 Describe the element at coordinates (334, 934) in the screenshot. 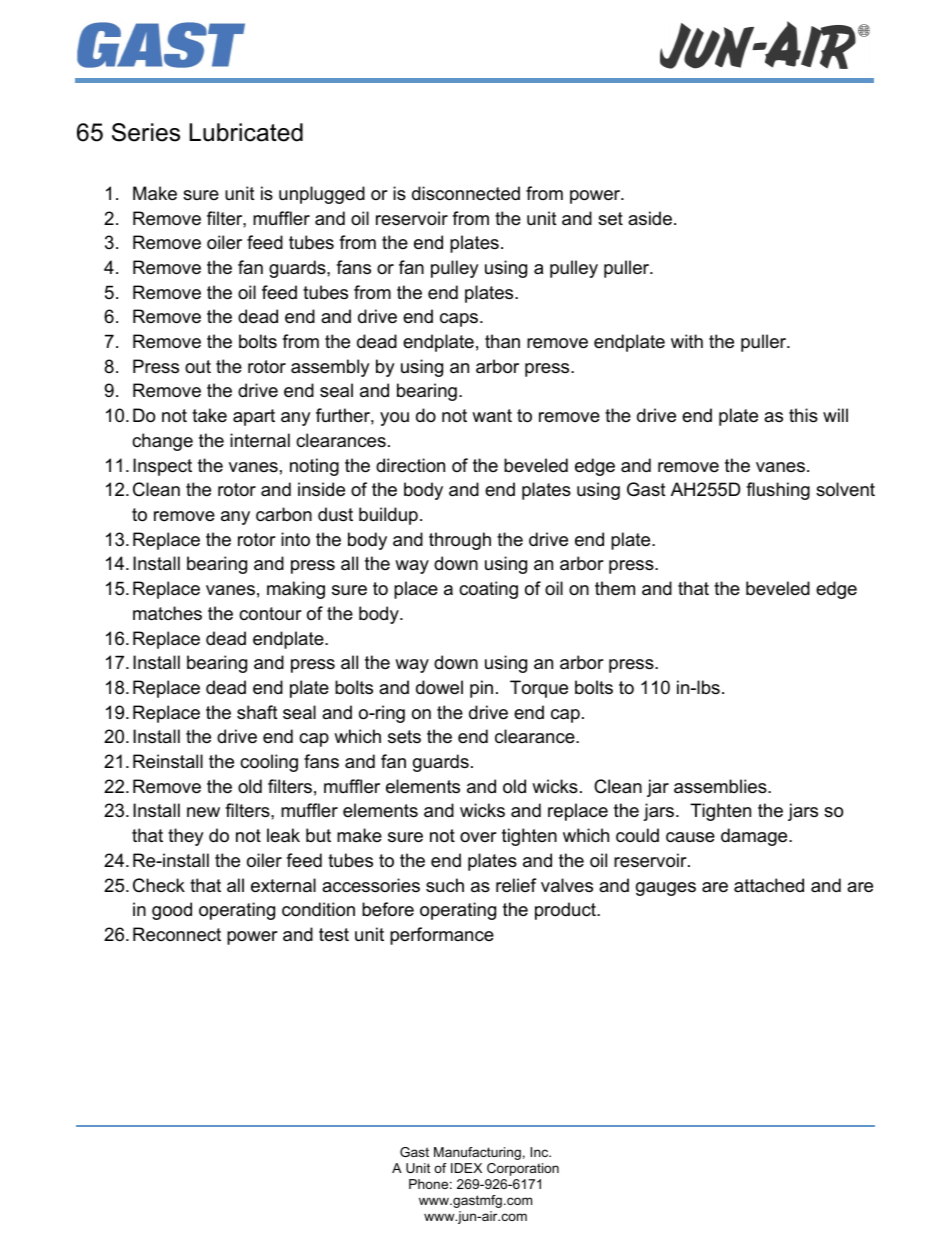

I see `test` at that location.
